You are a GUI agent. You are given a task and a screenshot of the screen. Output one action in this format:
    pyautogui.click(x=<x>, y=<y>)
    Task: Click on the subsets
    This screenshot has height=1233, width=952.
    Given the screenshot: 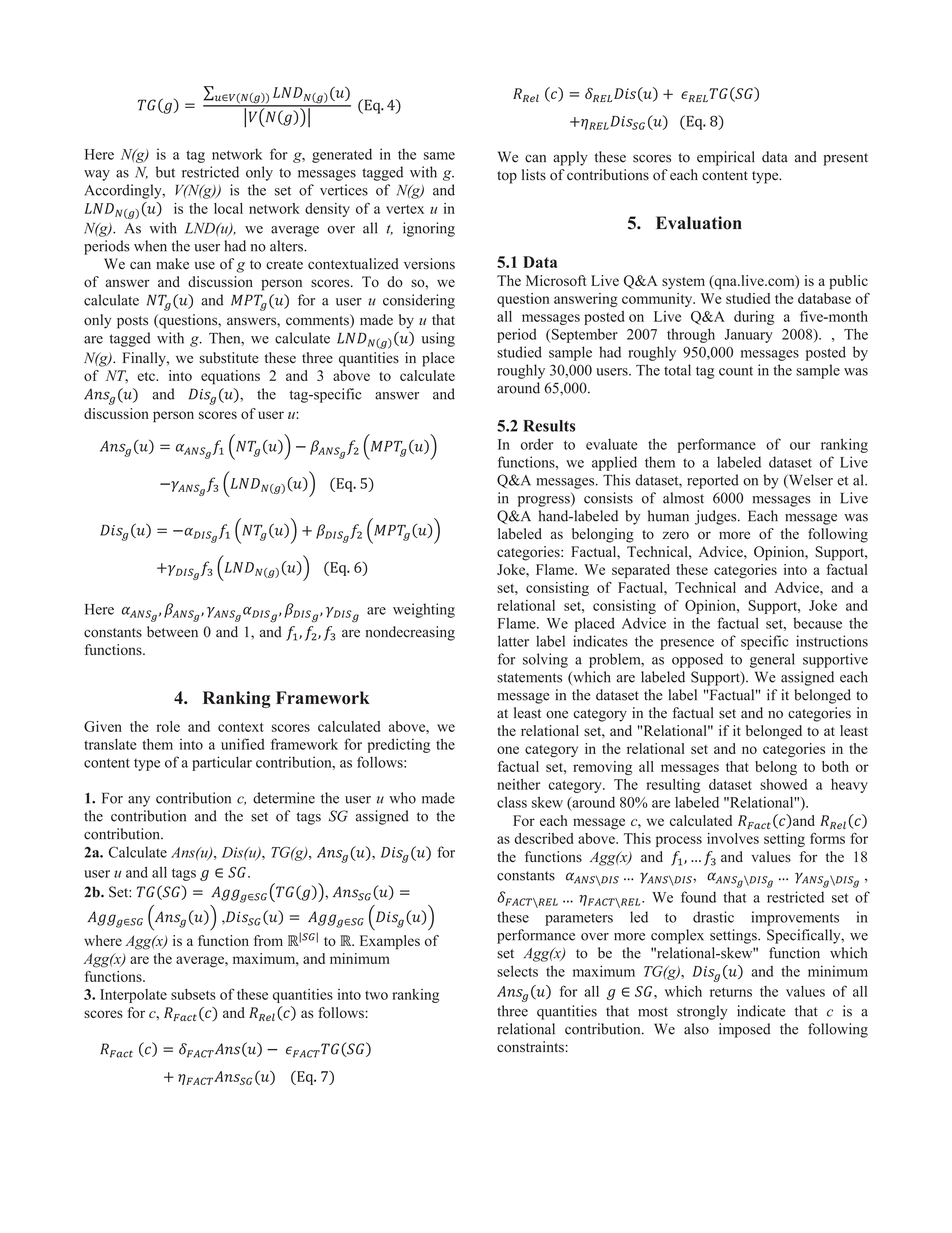 What is the action you would take?
    pyautogui.click(x=193, y=994)
